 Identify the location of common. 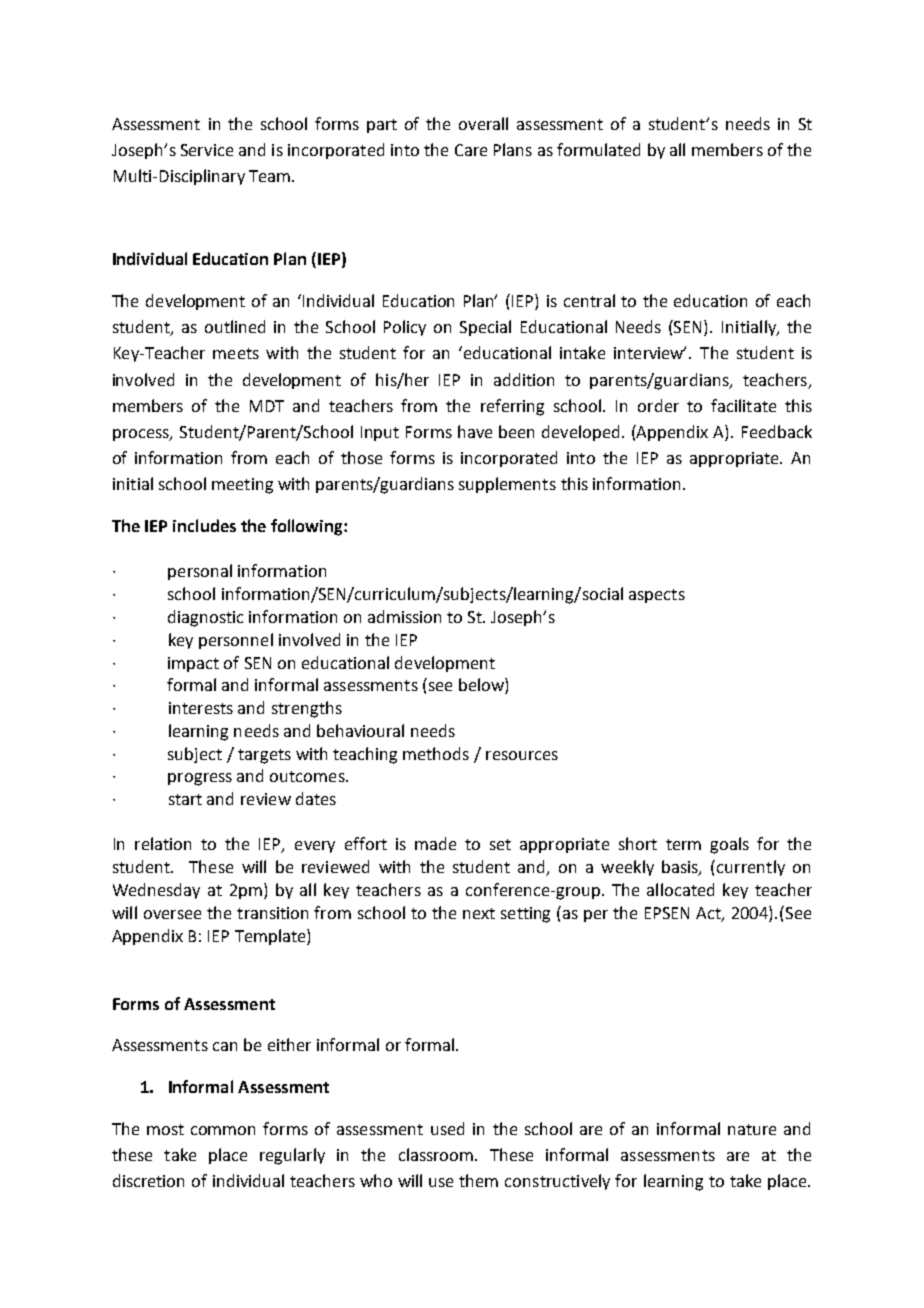
(223, 1130).
